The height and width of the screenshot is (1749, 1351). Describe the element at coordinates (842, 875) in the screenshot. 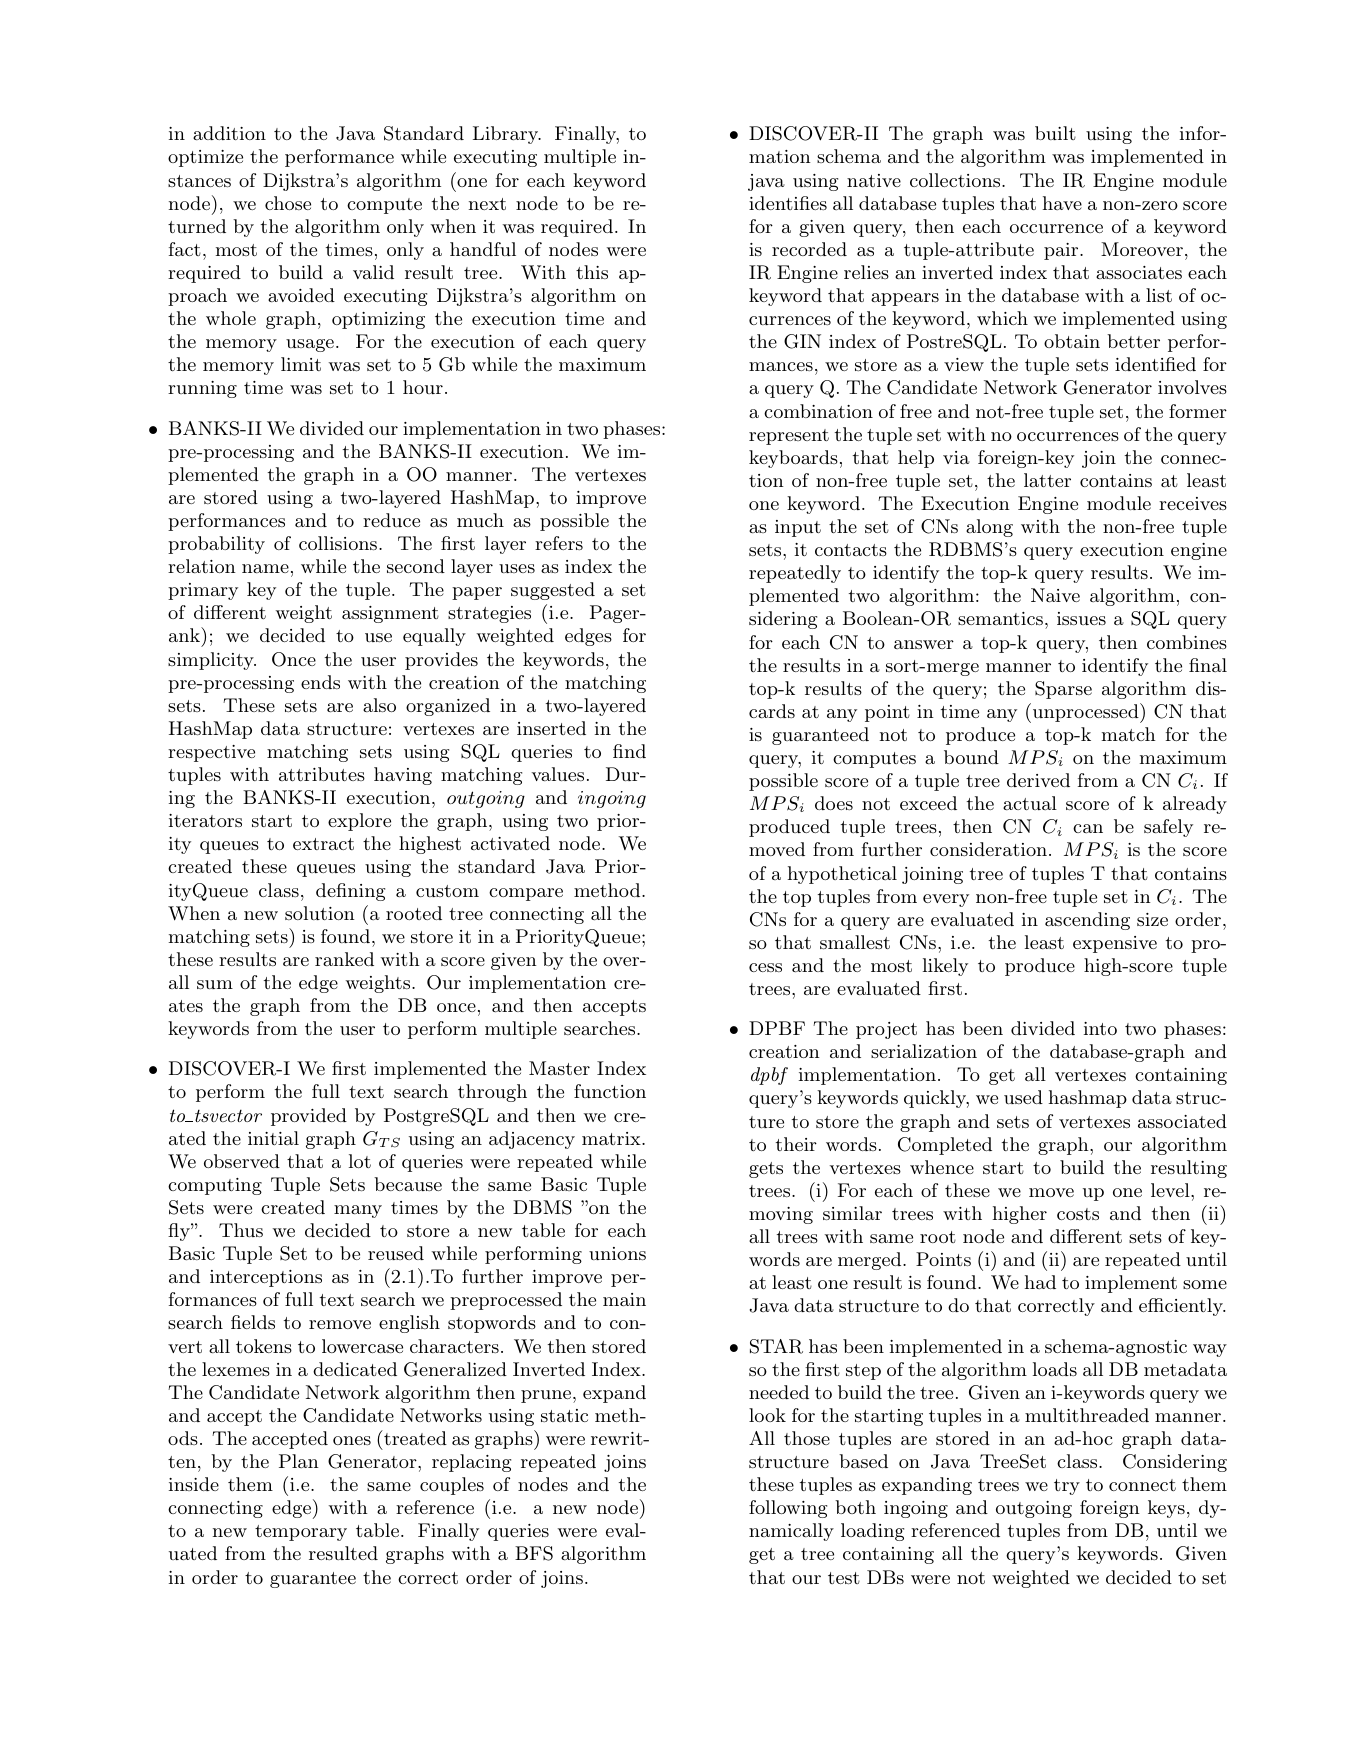

I see `hypothetical` at that location.
